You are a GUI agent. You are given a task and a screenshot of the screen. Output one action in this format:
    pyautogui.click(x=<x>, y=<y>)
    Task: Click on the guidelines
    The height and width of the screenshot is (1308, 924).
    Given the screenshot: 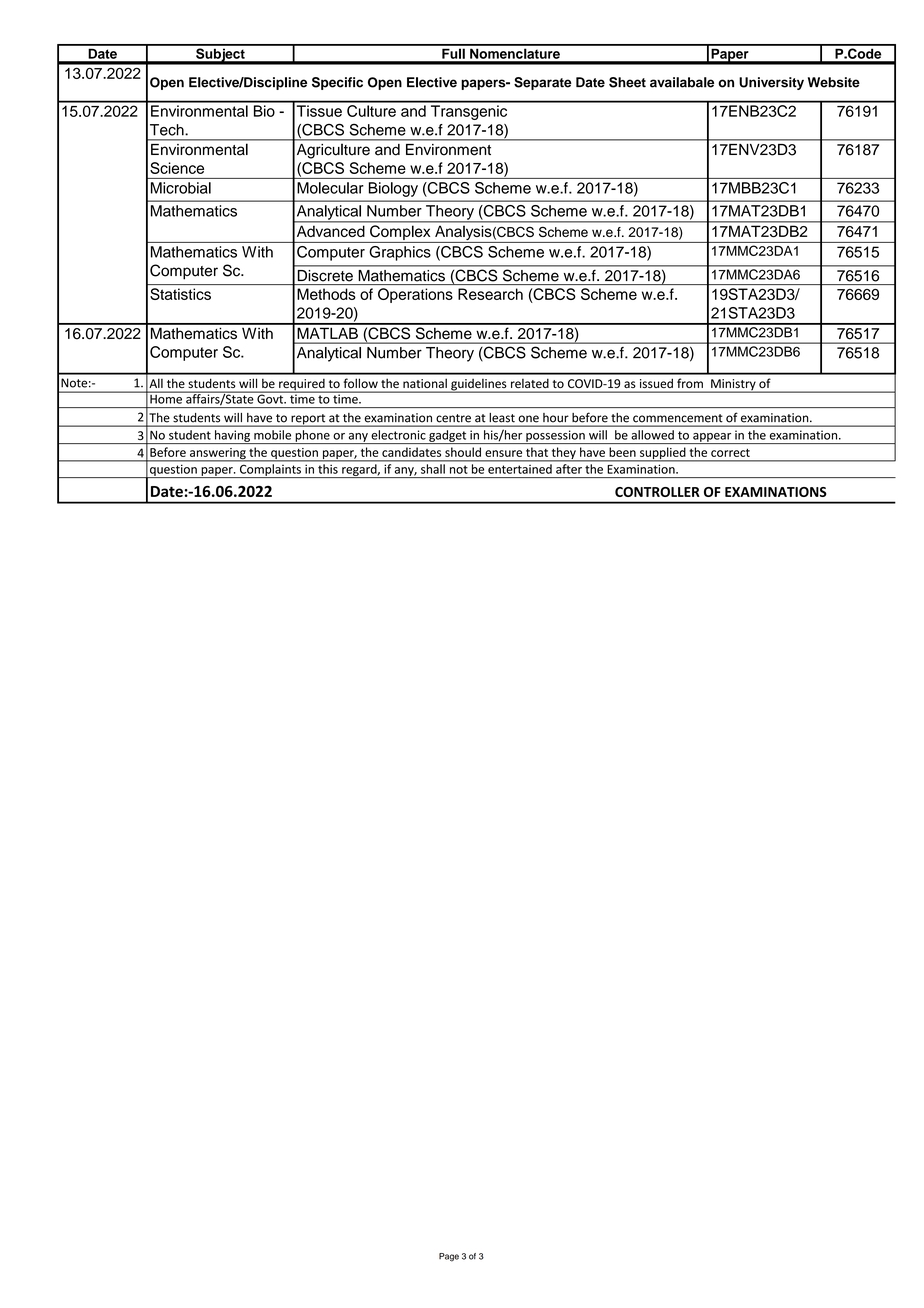 What is the action you would take?
    pyautogui.click(x=479, y=386)
